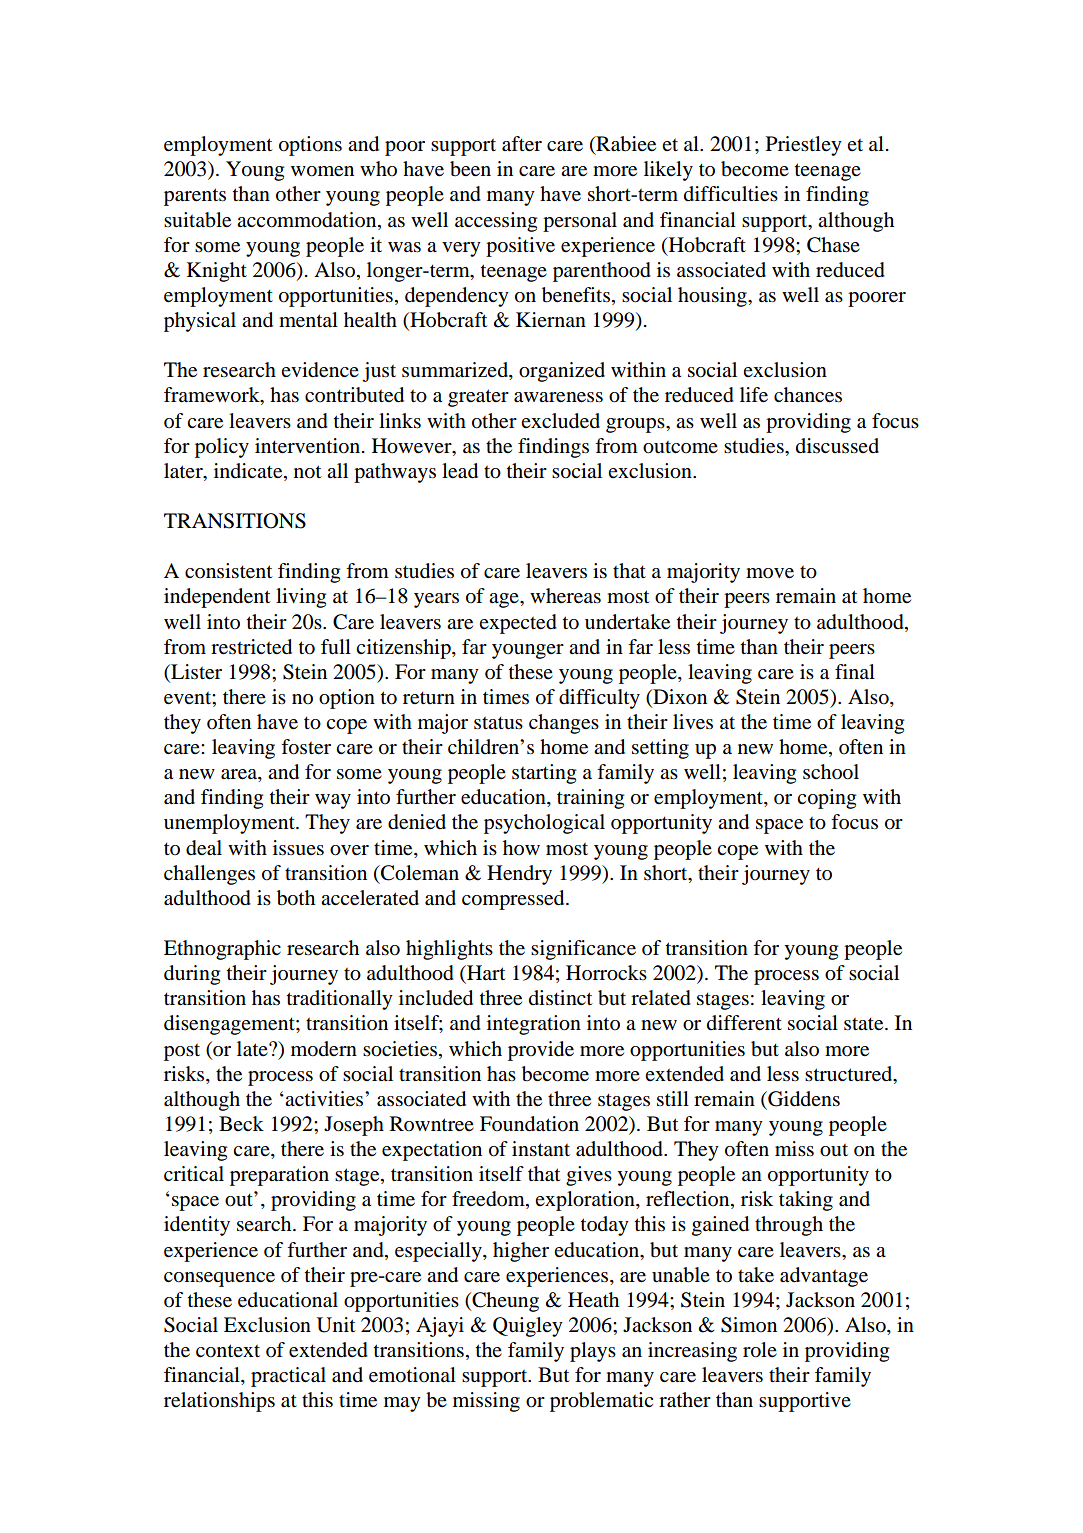 Image resolution: width=1083 pixels, height=1533 pixels. What do you see at coordinates (804, 146) in the page?
I see `Priestley` at bounding box center [804, 146].
